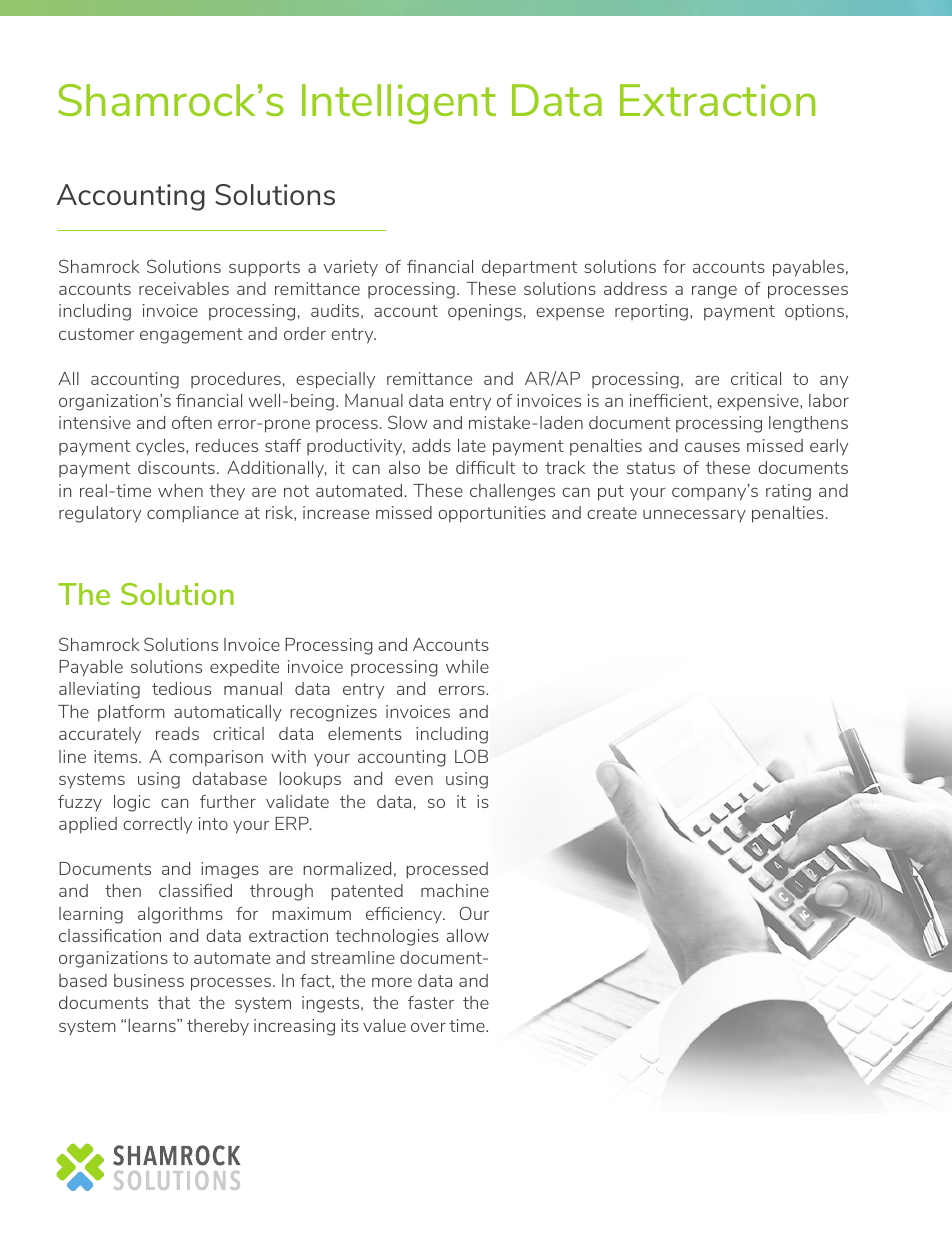 The height and width of the document is (1233, 952). What do you see at coordinates (714, 292) in the document?
I see `range` at bounding box center [714, 292].
